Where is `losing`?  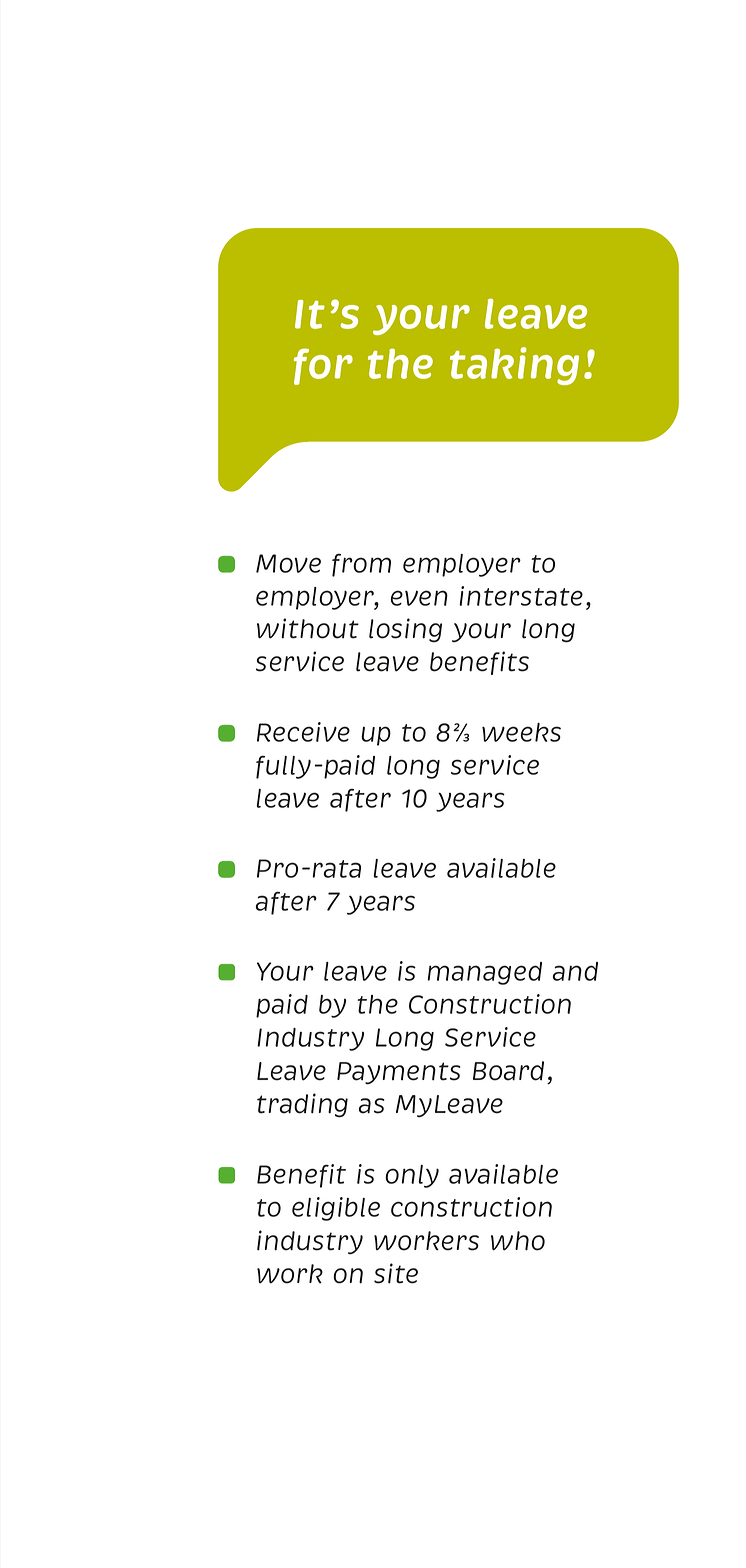 losing is located at coordinates (405, 630).
